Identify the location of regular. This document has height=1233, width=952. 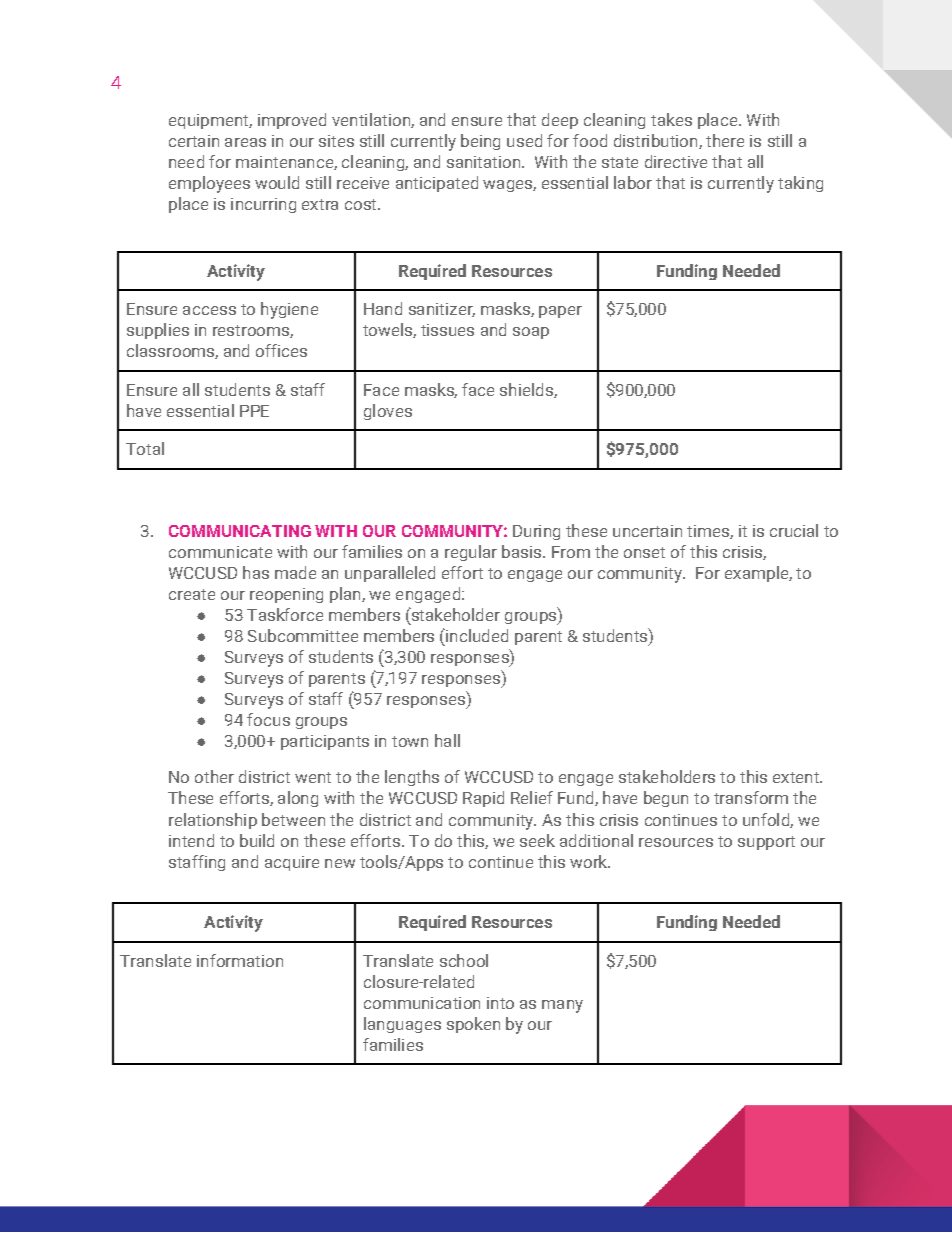
(471, 553).
